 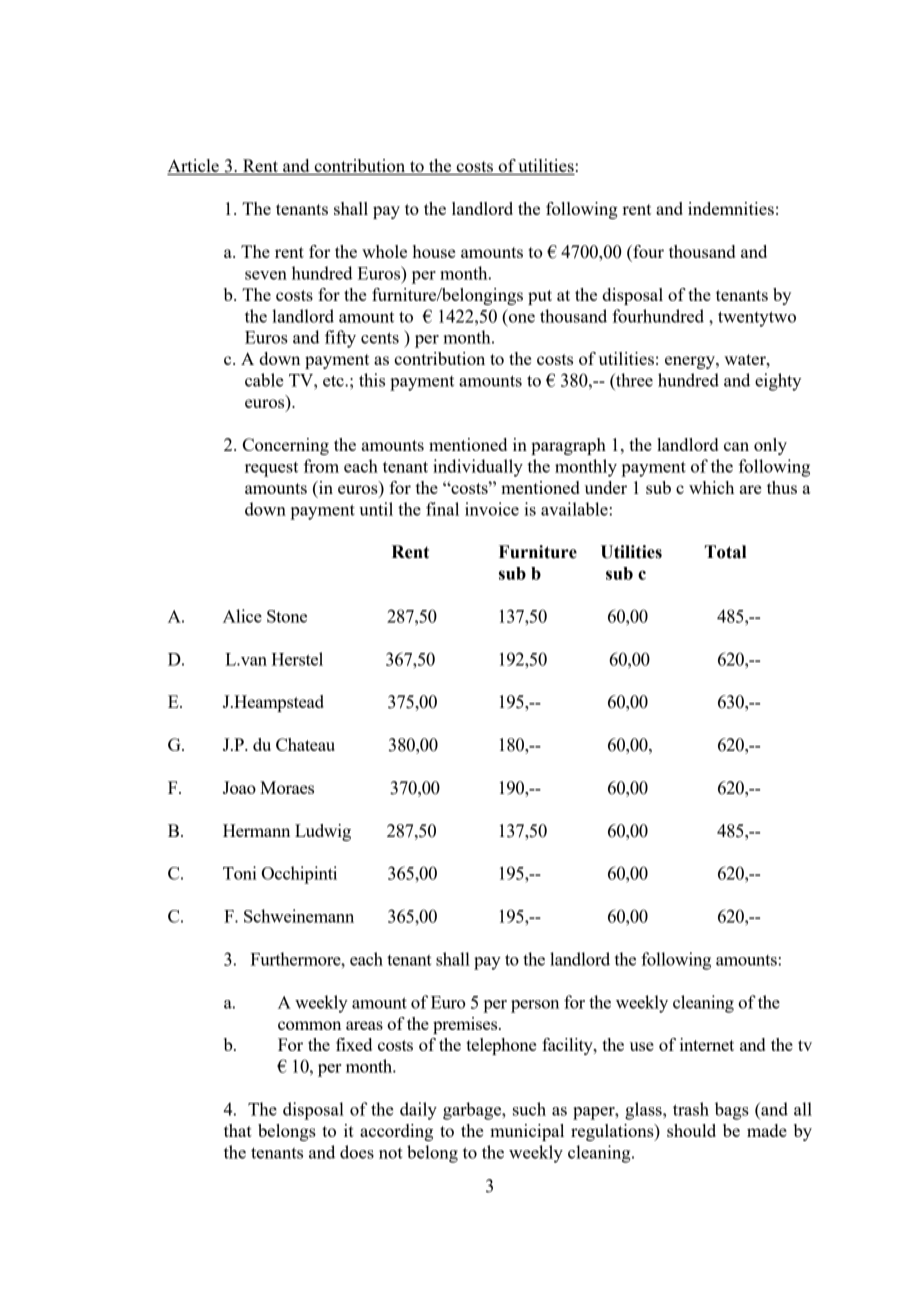 What do you see at coordinates (286, 446) in the image?
I see `Concerning` at bounding box center [286, 446].
